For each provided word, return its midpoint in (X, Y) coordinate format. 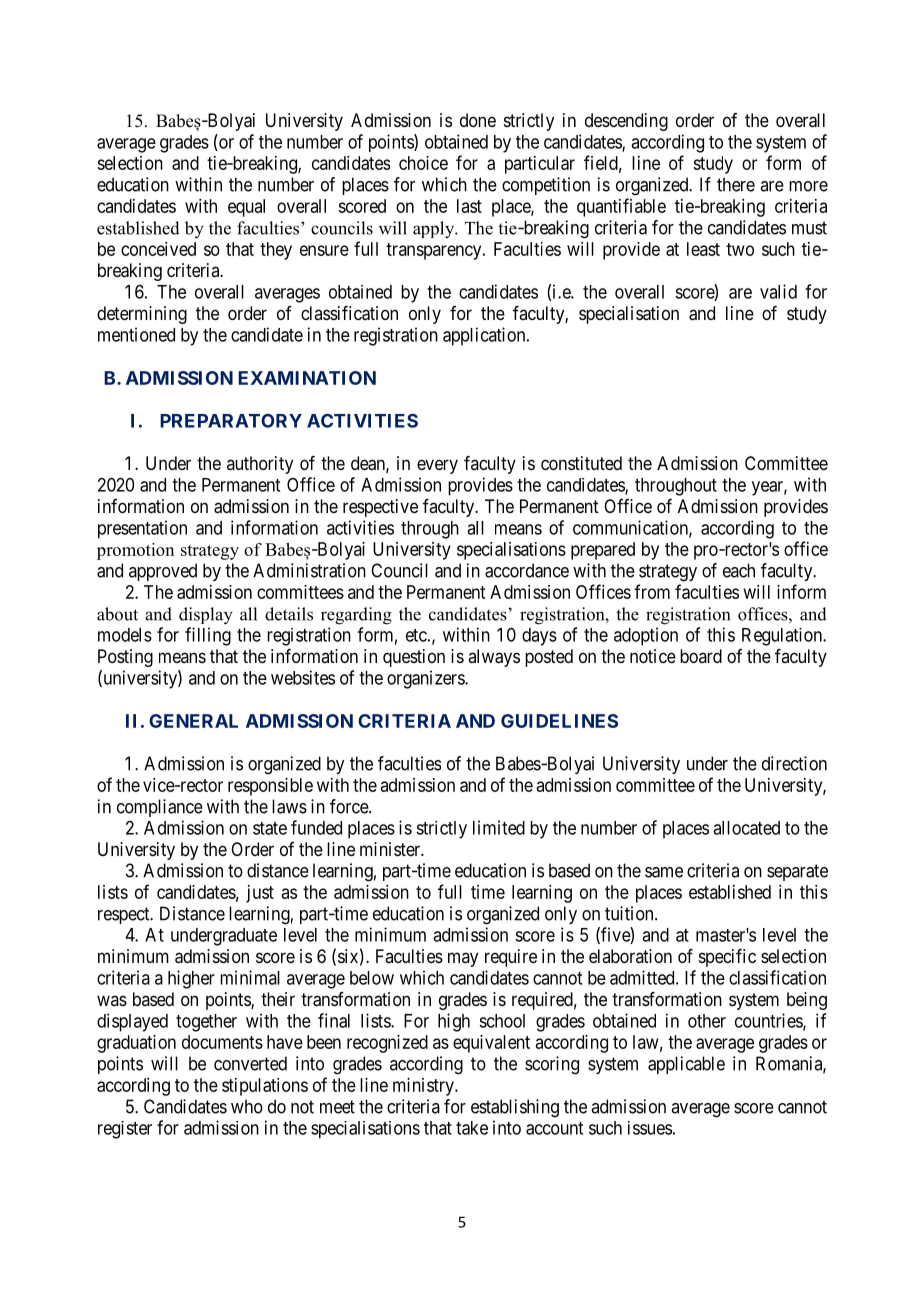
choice (423, 163)
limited (499, 827)
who (247, 1106)
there (736, 184)
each (739, 570)
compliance (160, 808)
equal (246, 208)
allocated (746, 828)
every (437, 466)
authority (260, 465)
